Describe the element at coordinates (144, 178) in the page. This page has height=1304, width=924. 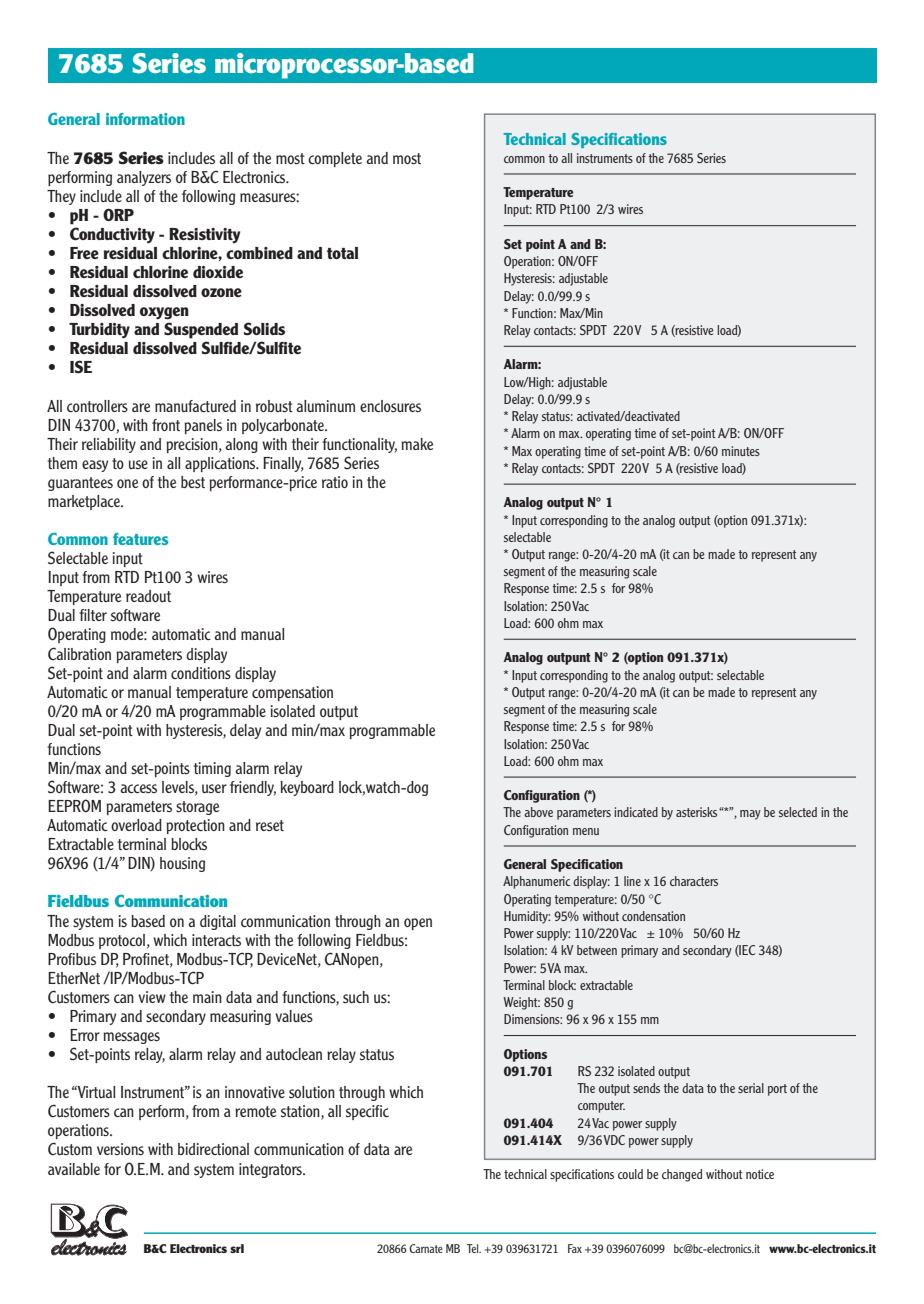
I see `analyzers` at that location.
